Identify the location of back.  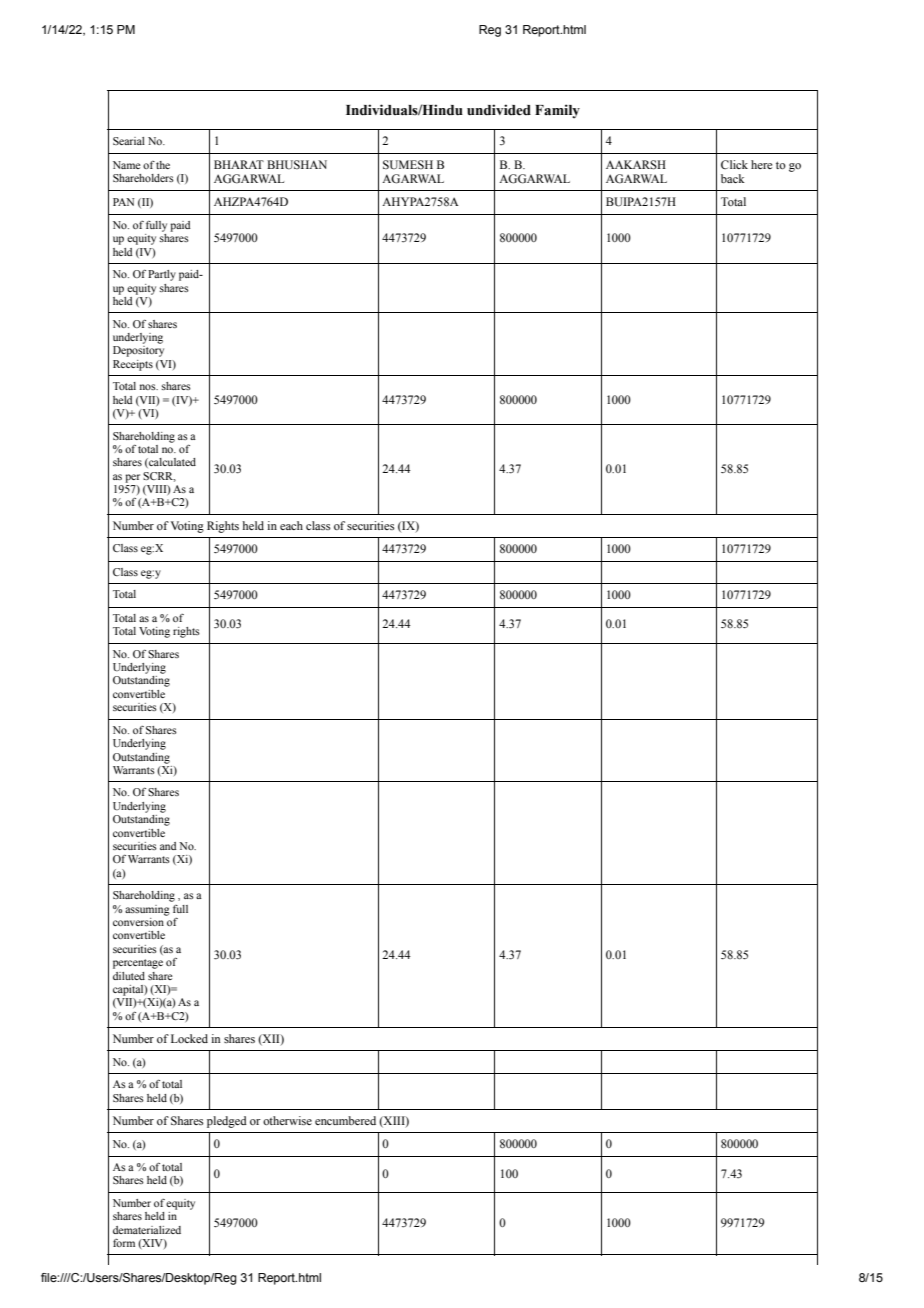
(733, 178).
